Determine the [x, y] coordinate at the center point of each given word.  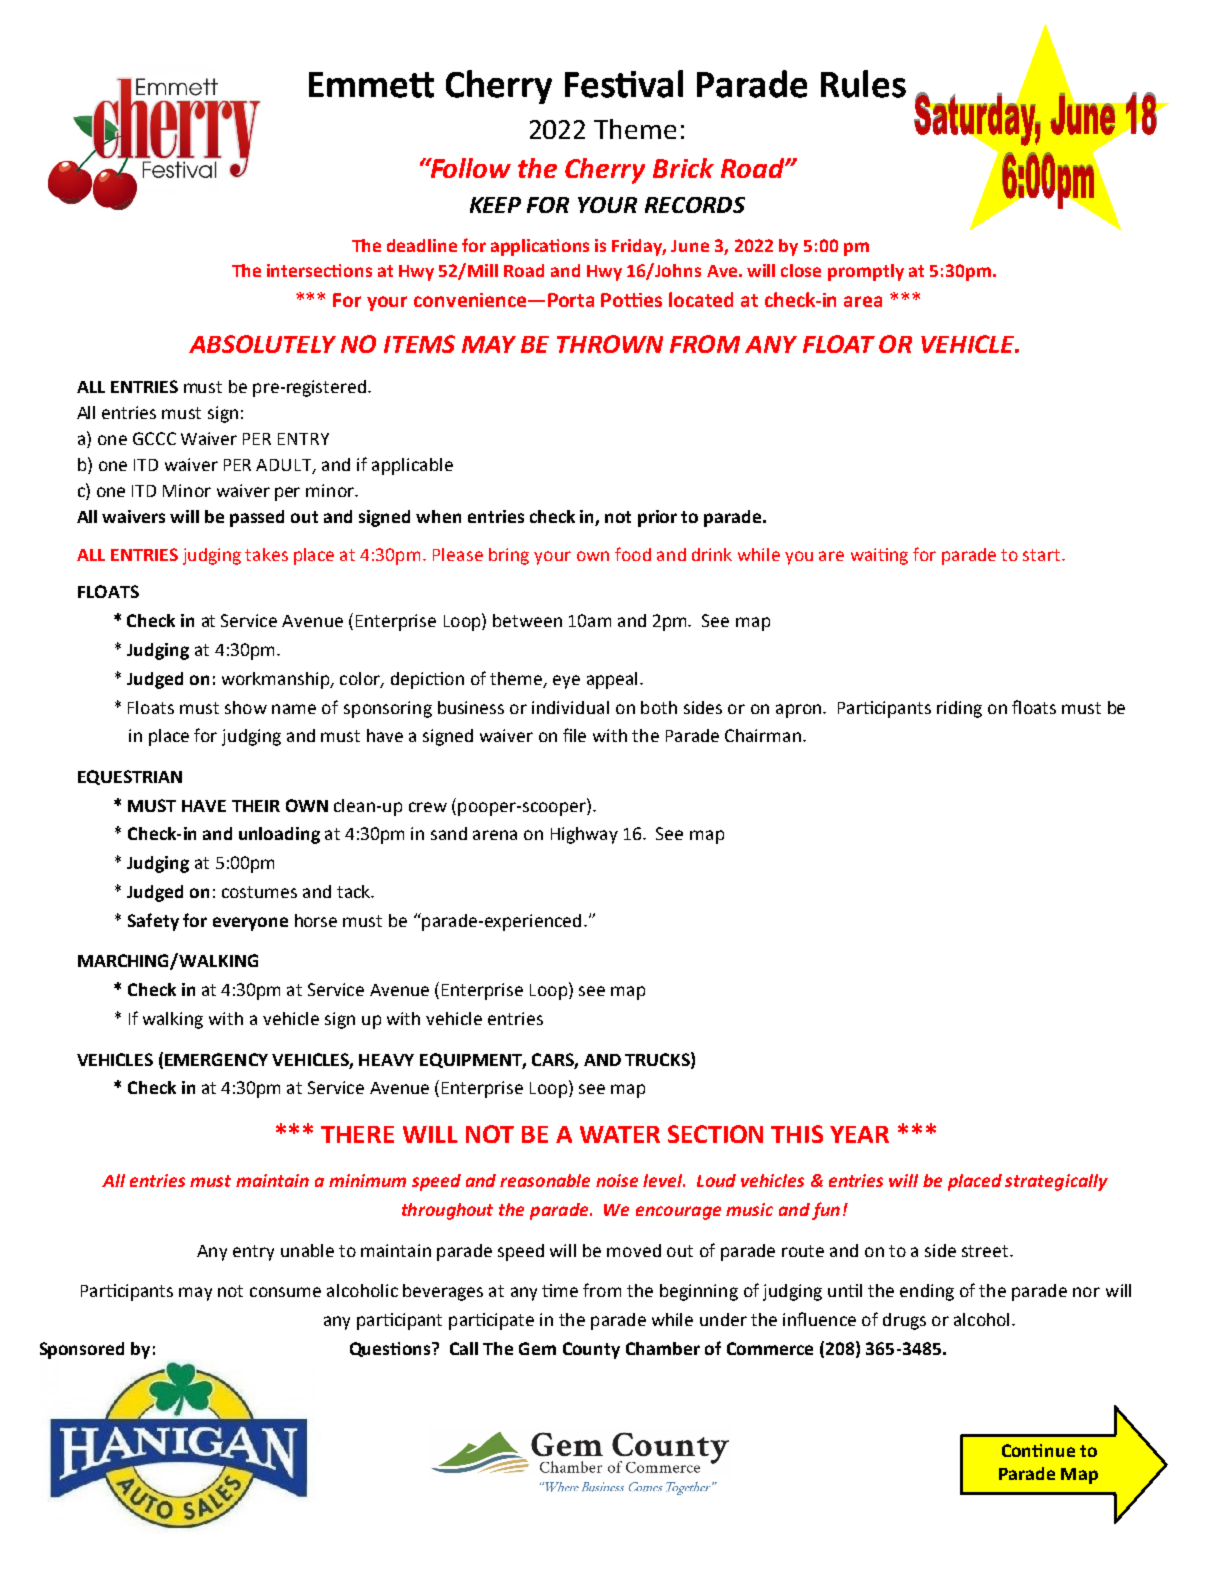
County [591, 1350]
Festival [624, 84]
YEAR [859, 1134]
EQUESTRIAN [130, 777]
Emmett [371, 85]
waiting [879, 556]
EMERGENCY [216, 1059]
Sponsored [82, 1350]
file [574, 735]
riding [959, 709]
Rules [863, 84]
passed [257, 518]
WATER [620, 1134]
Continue [1038, 1450]
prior [657, 518]
